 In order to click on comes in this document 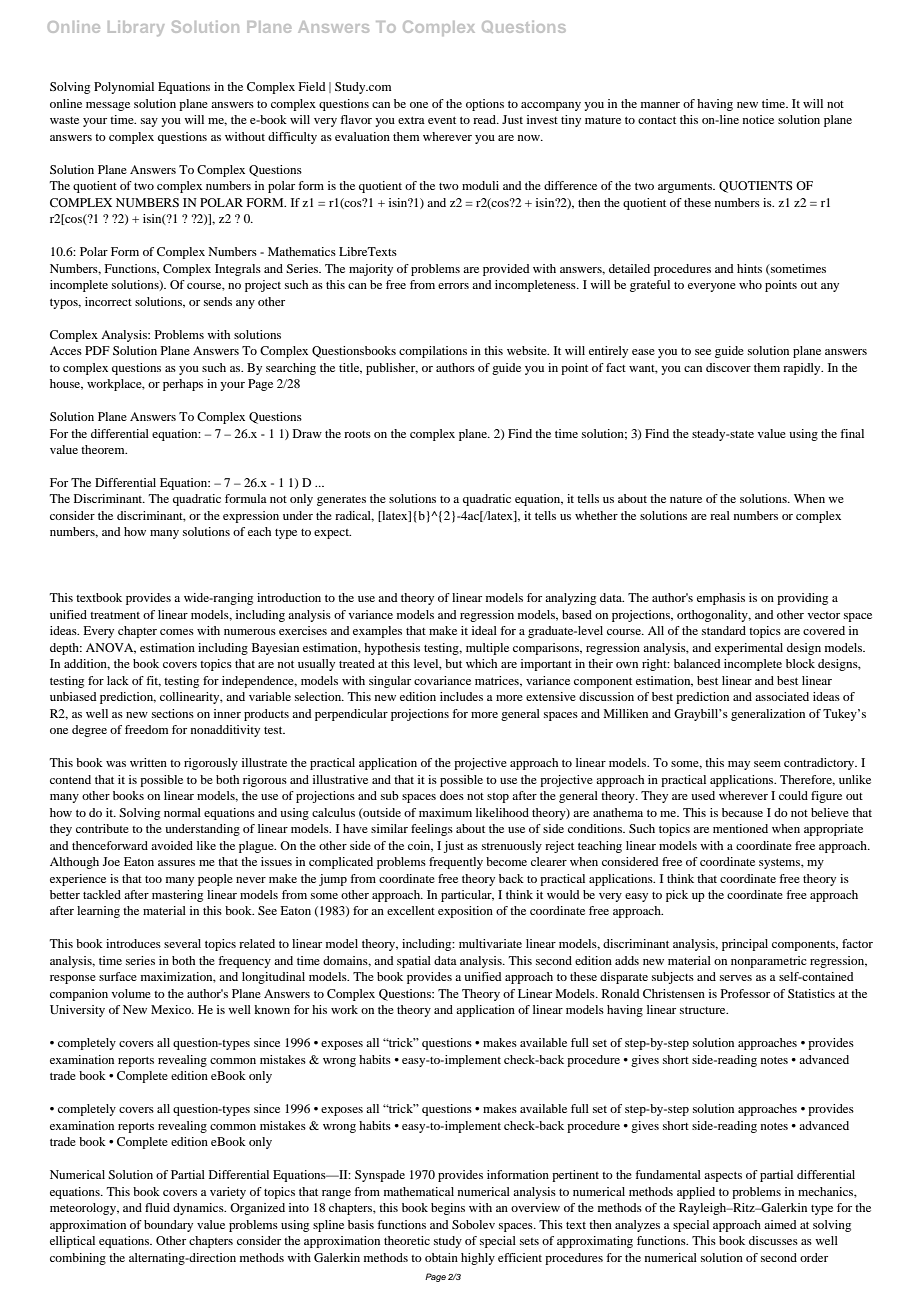, I will do `click(177, 632)`.
